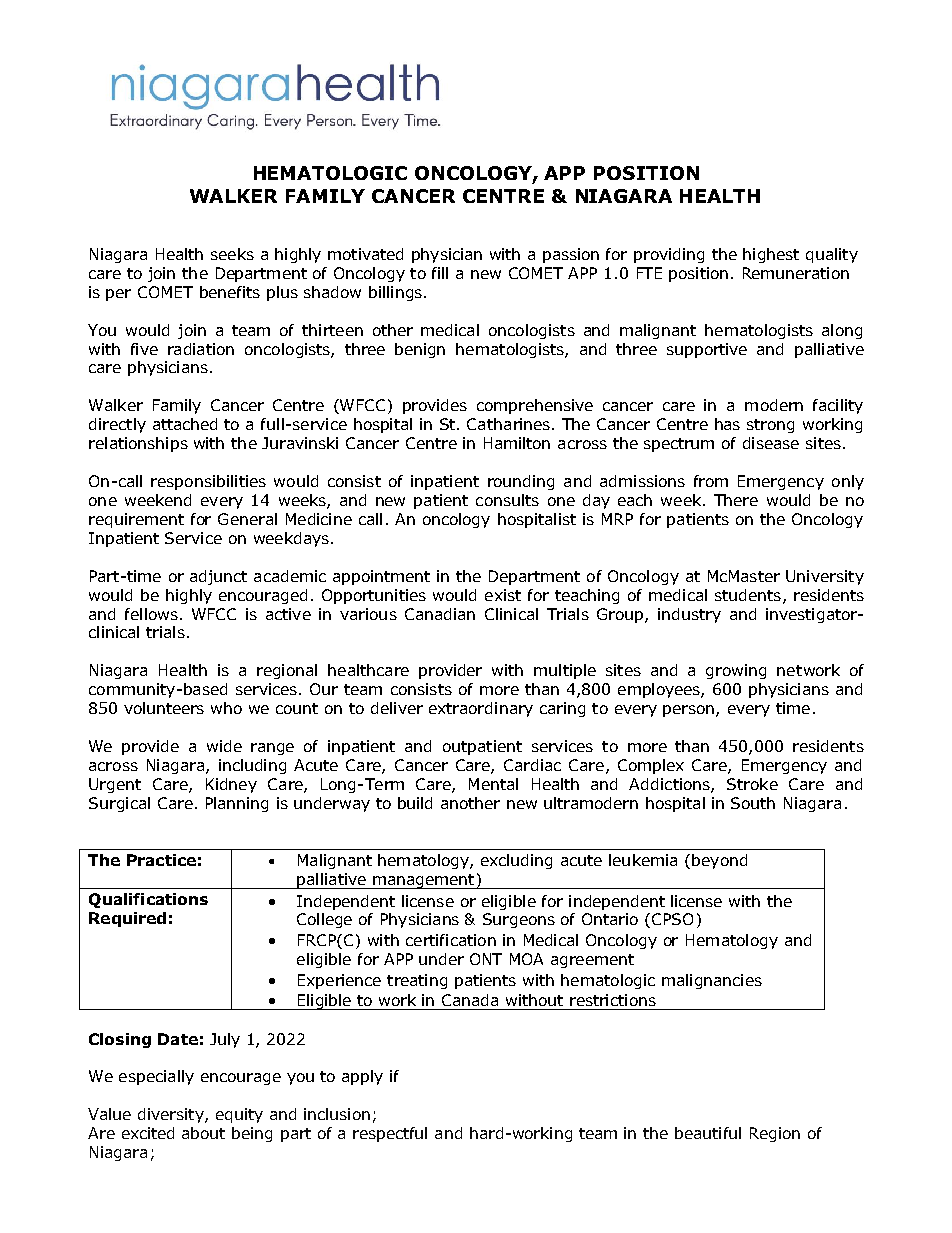  Describe the element at coordinates (172, 1115) in the screenshot. I see `diversity` at that location.
